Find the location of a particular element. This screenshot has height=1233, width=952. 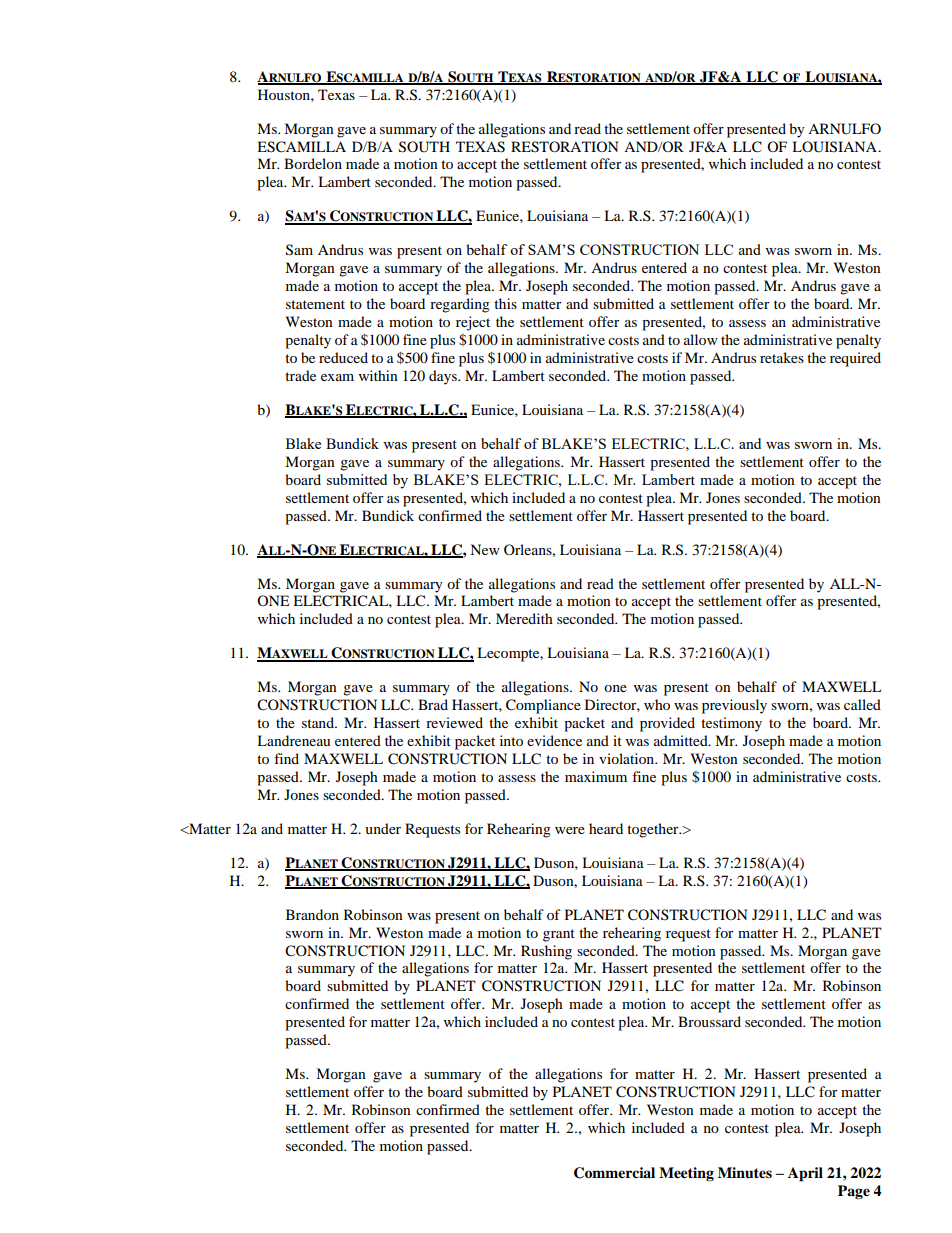

stand is located at coordinates (319, 722).
